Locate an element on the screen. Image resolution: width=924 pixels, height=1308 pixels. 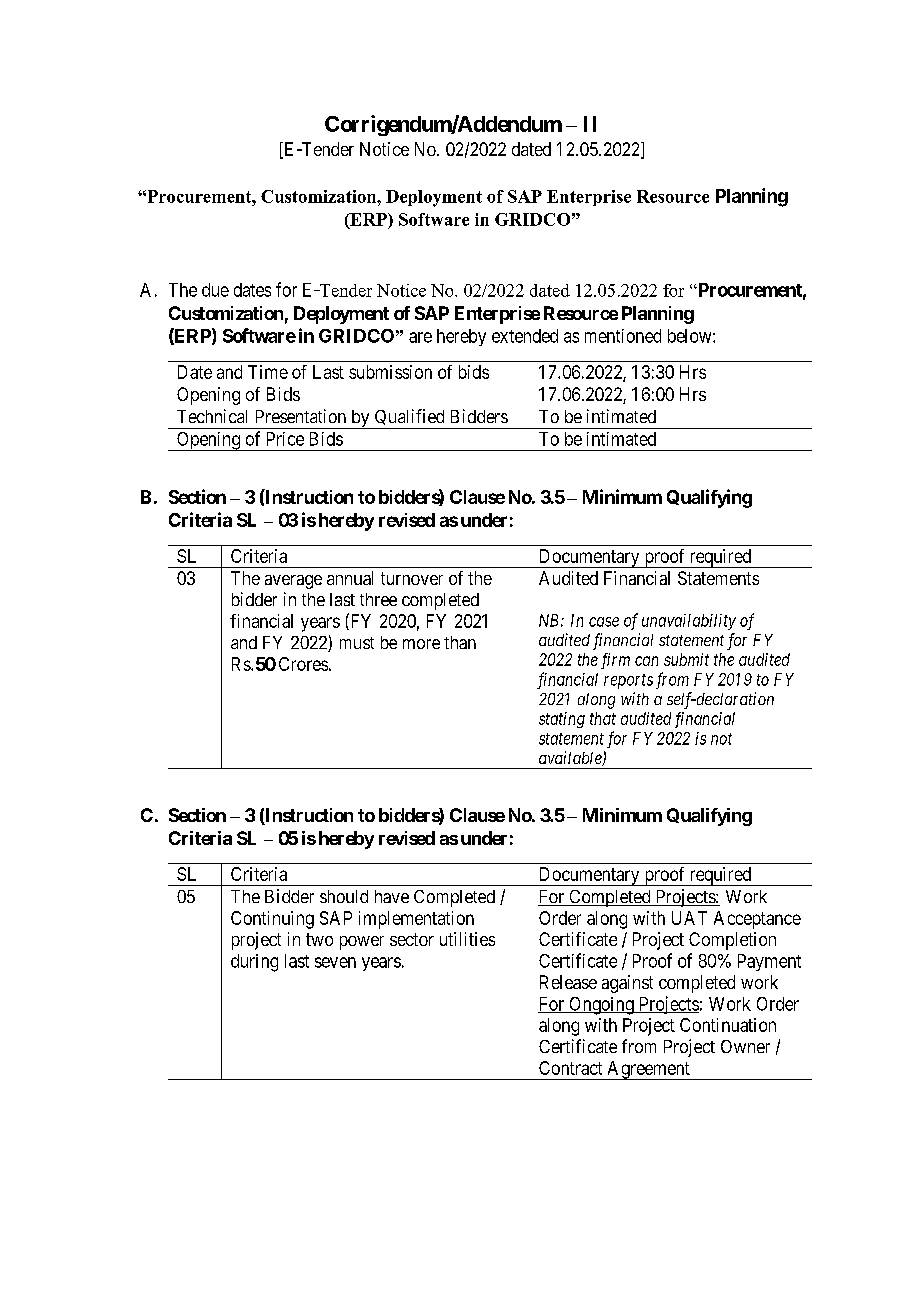
unavailability is located at coordinates (689, 622).
